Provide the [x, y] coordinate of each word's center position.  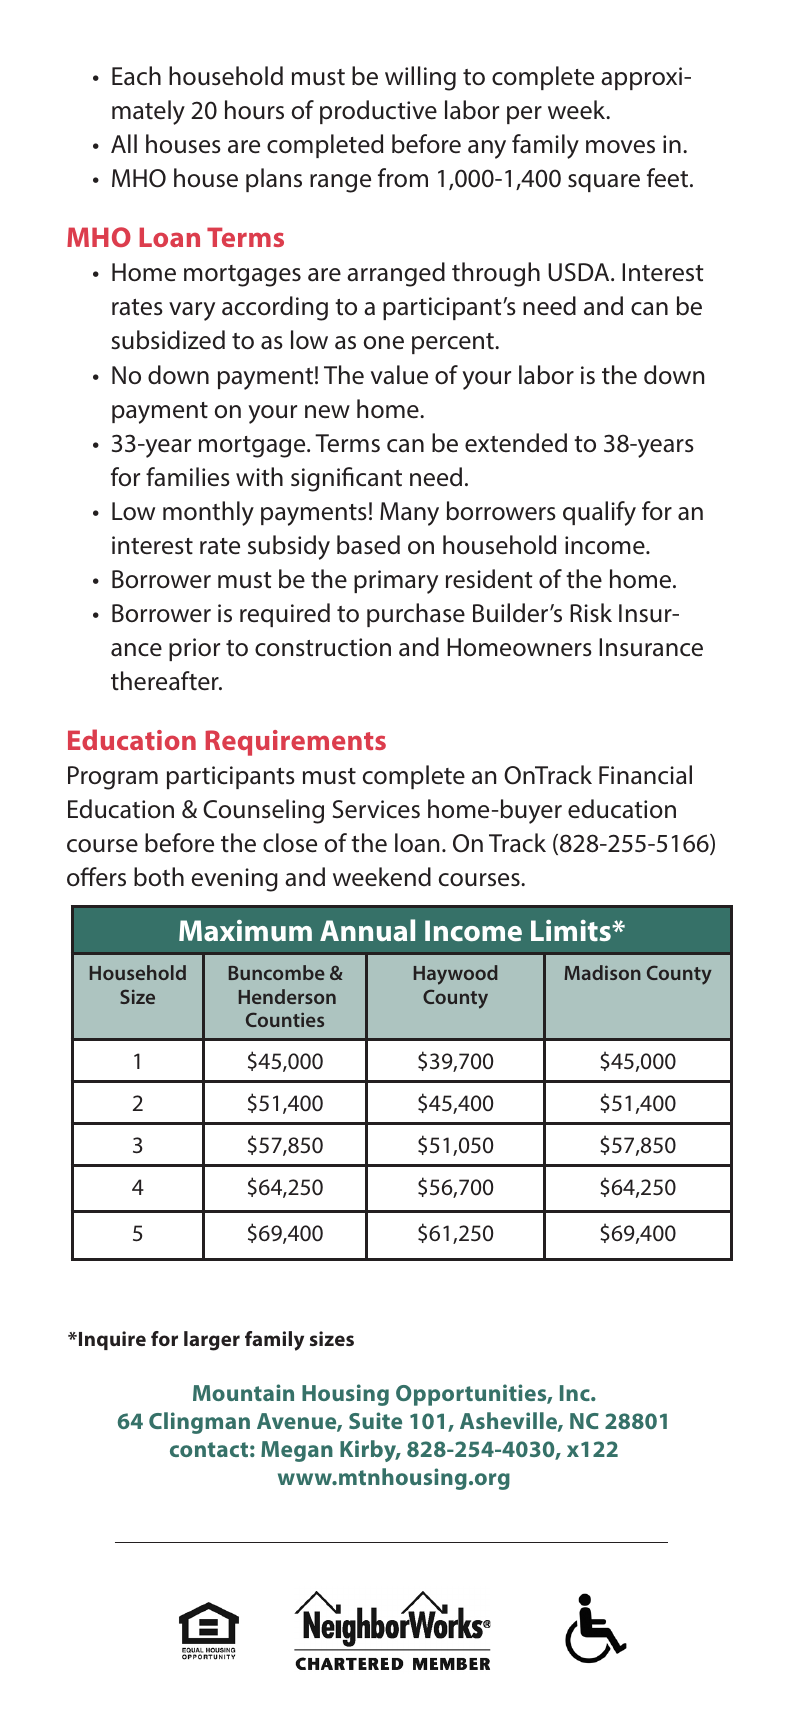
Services [376, 809]
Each [136, 76]
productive [378, 112]
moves [620, 147]
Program [113, 778]
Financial [645, 775]
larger [212, 1341]
